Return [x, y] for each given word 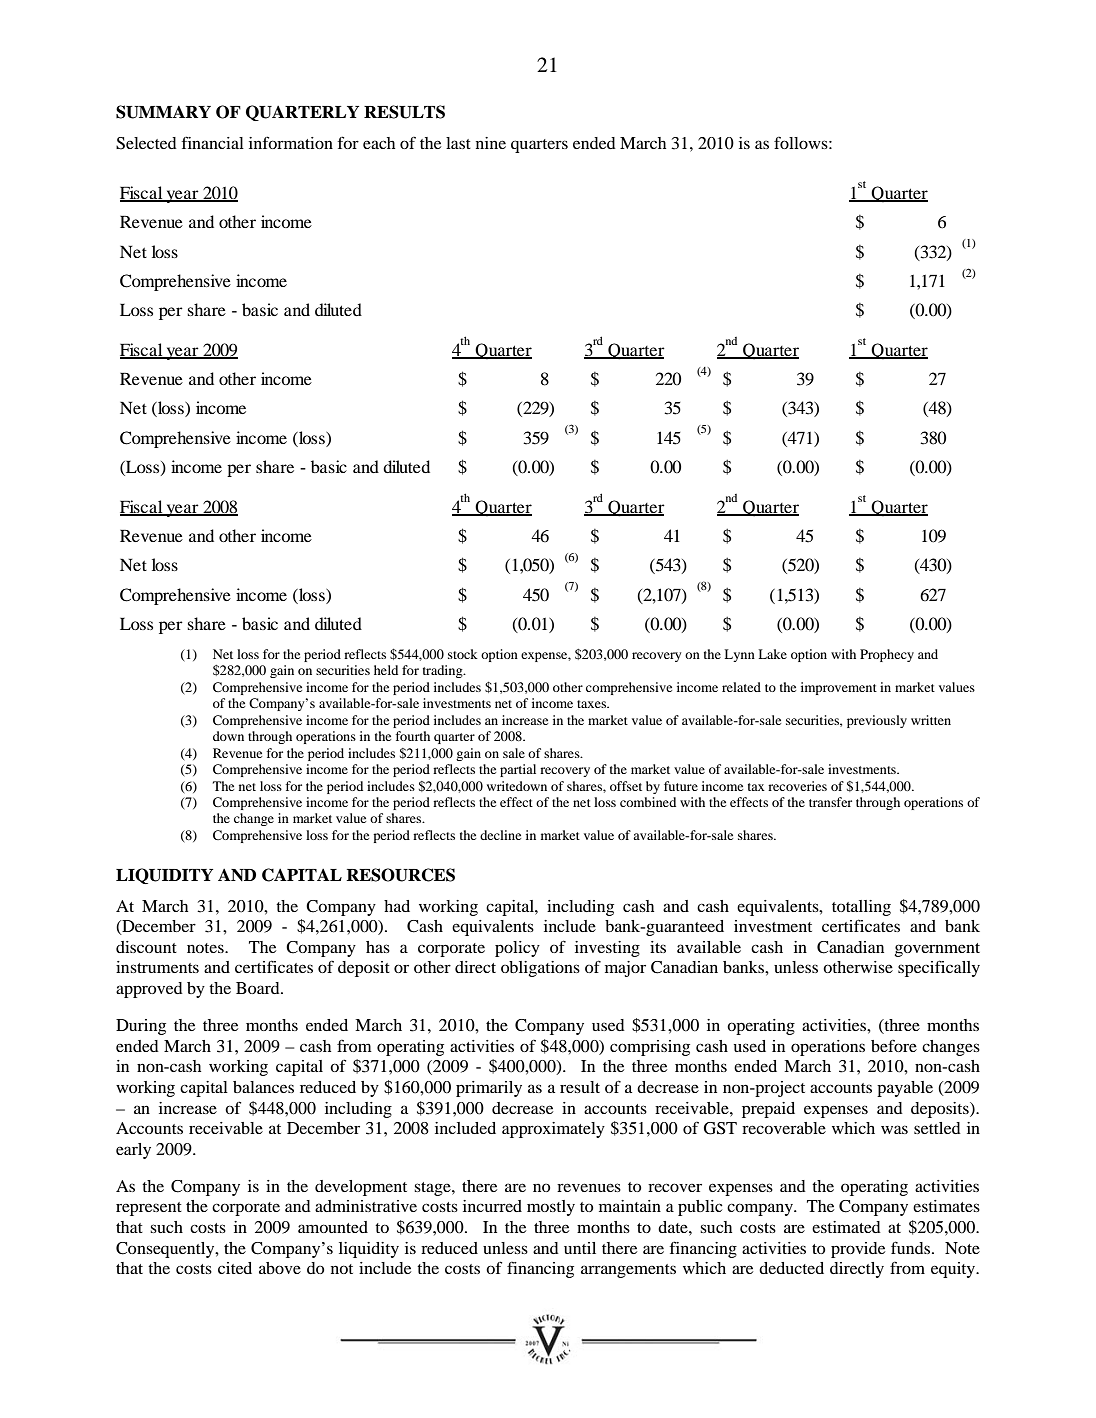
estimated [846, 1227]
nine [491, 143]
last [458, 143]
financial [213, 142]
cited [235, 1268]
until [580, 1248]
